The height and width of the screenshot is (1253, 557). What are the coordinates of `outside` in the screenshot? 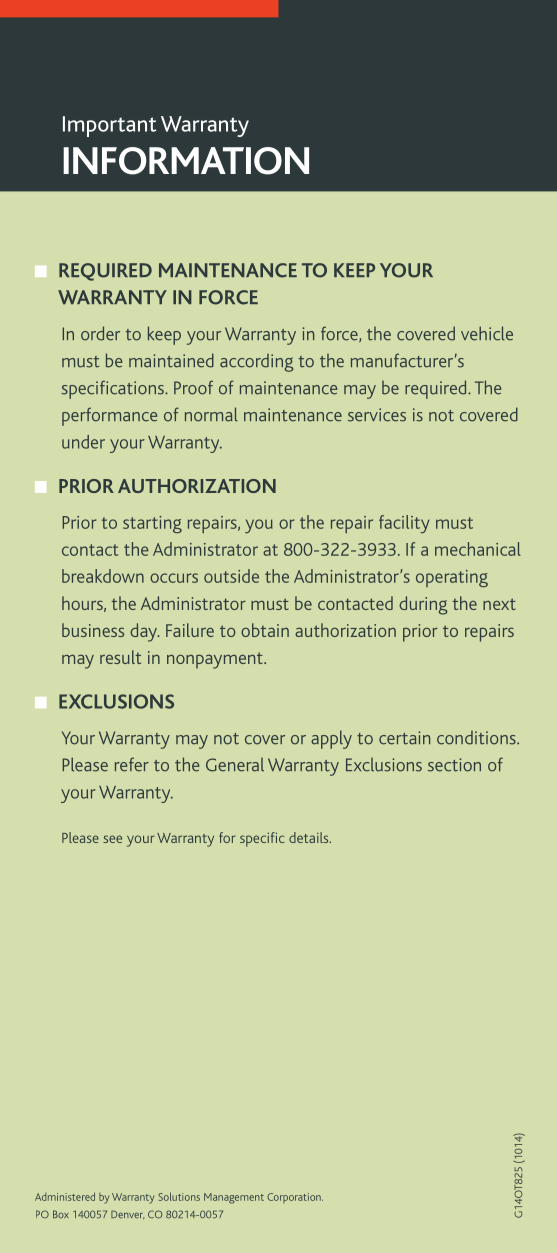 It's located at (231, 576).
